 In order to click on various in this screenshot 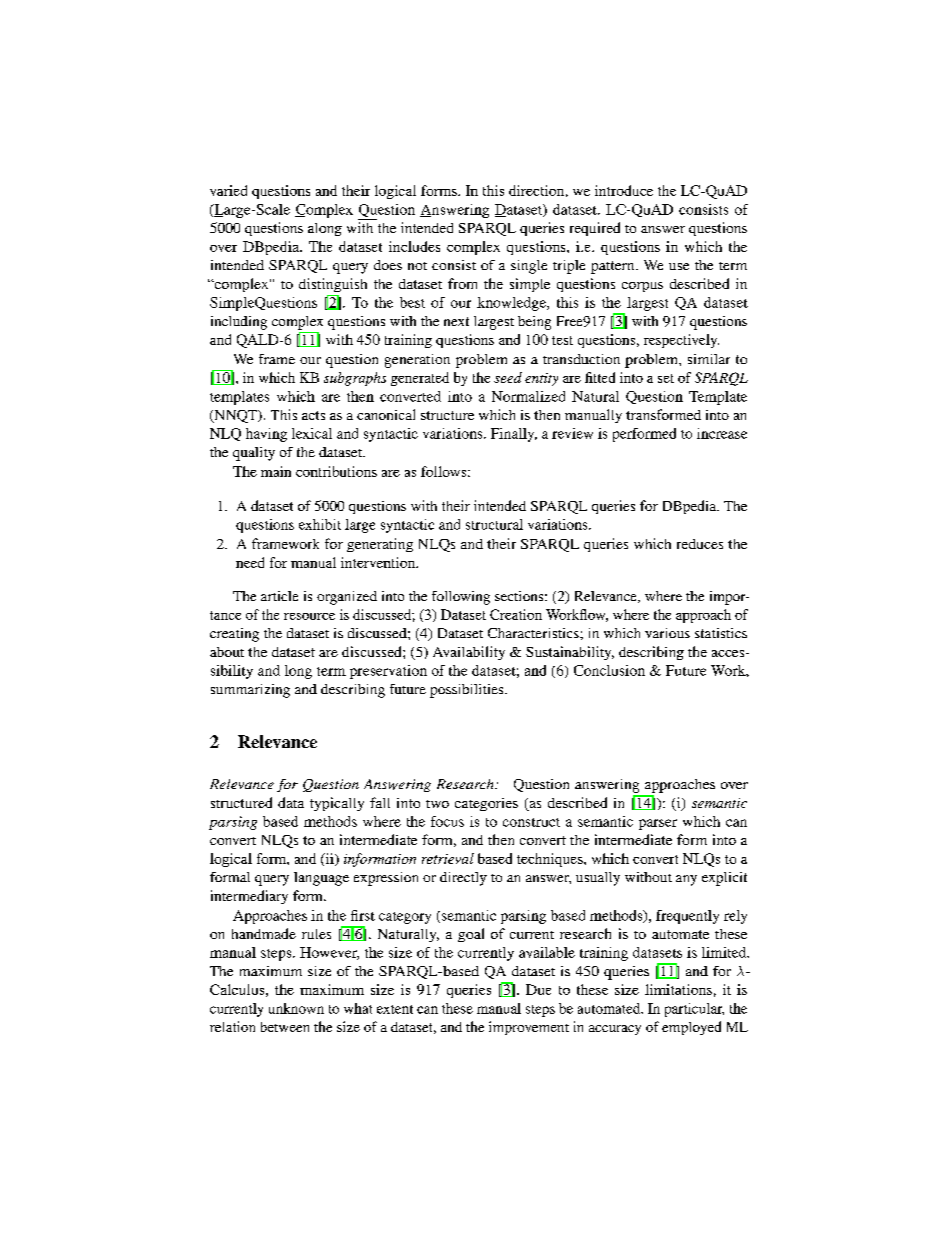, I will do `click(667, 633)`.
